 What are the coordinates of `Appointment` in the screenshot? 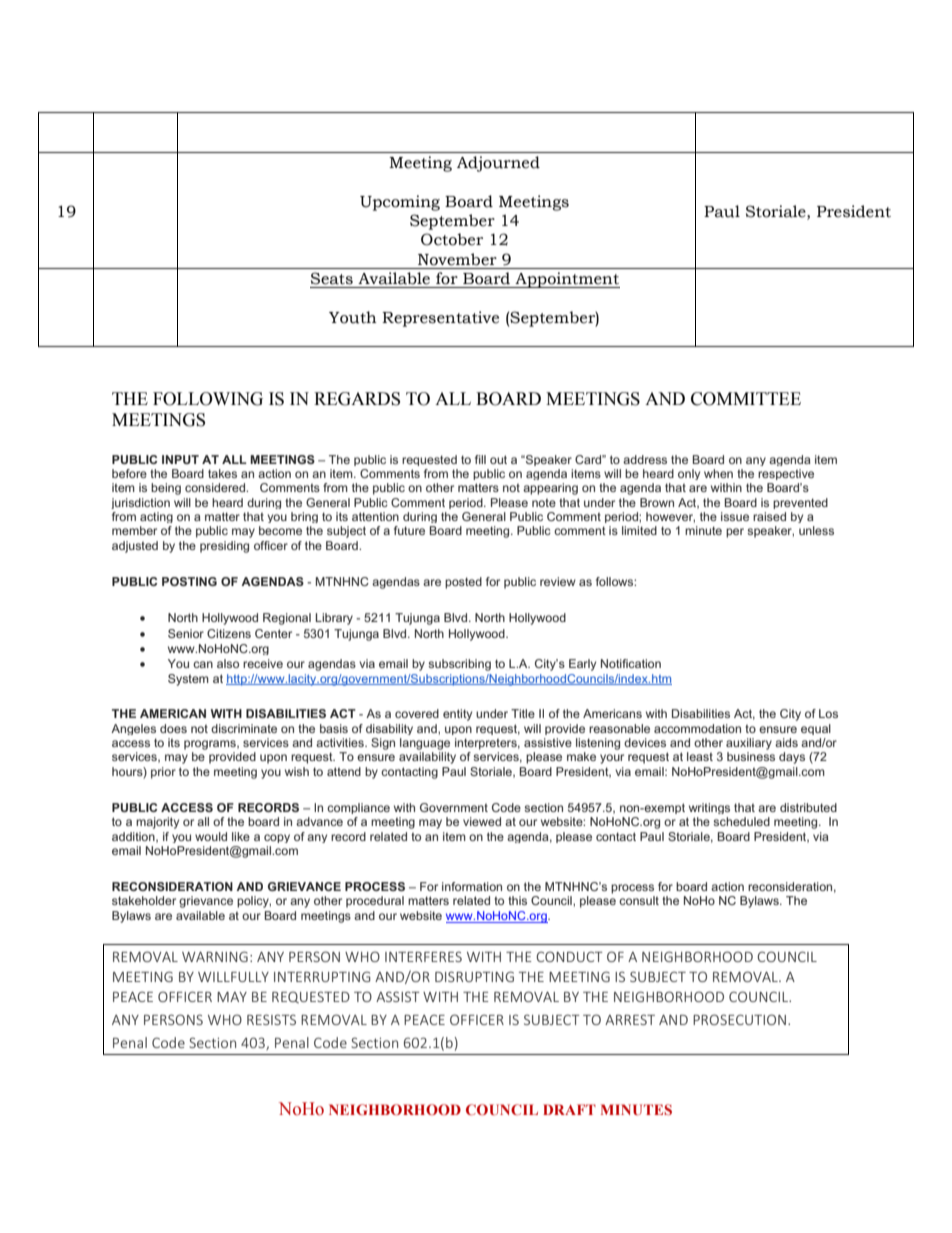 It's located at (567, 280).
